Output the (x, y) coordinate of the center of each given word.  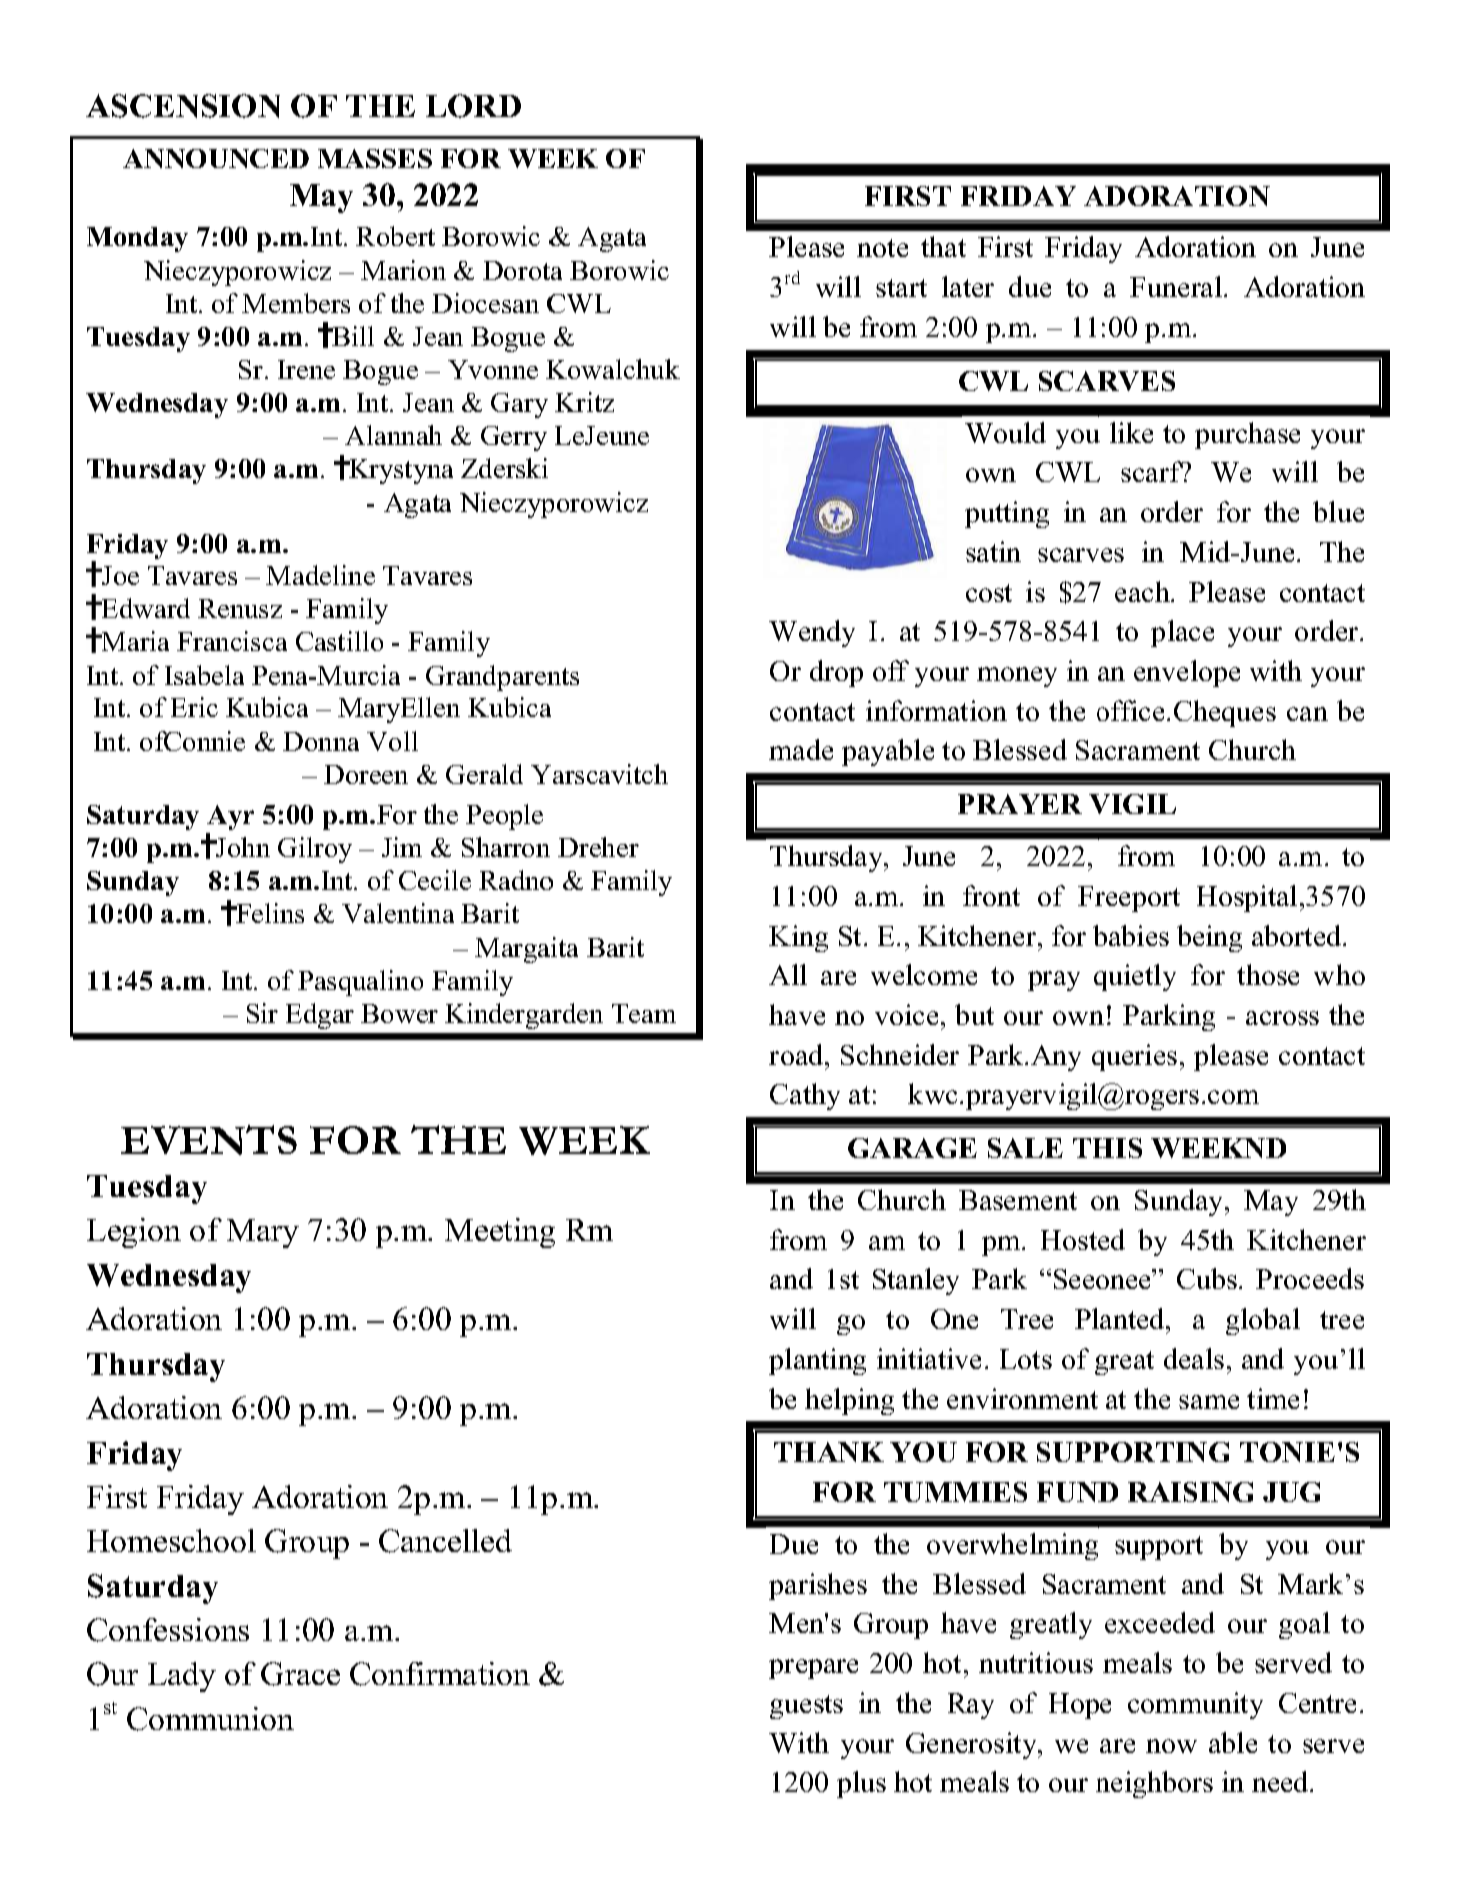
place (1182, 633)
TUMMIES (955, 1492)
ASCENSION (183, 106)
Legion (134, 1233)
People (504, 817)
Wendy (812, 633)
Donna (321, 741)
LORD (473, 106)
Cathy (805, 1096)
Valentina (398, 913)
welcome (924, 974)
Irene (306, 369)
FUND (1077, 1492)
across (1282, 1018)
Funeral (1176, 286)
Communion (210, 1719)
